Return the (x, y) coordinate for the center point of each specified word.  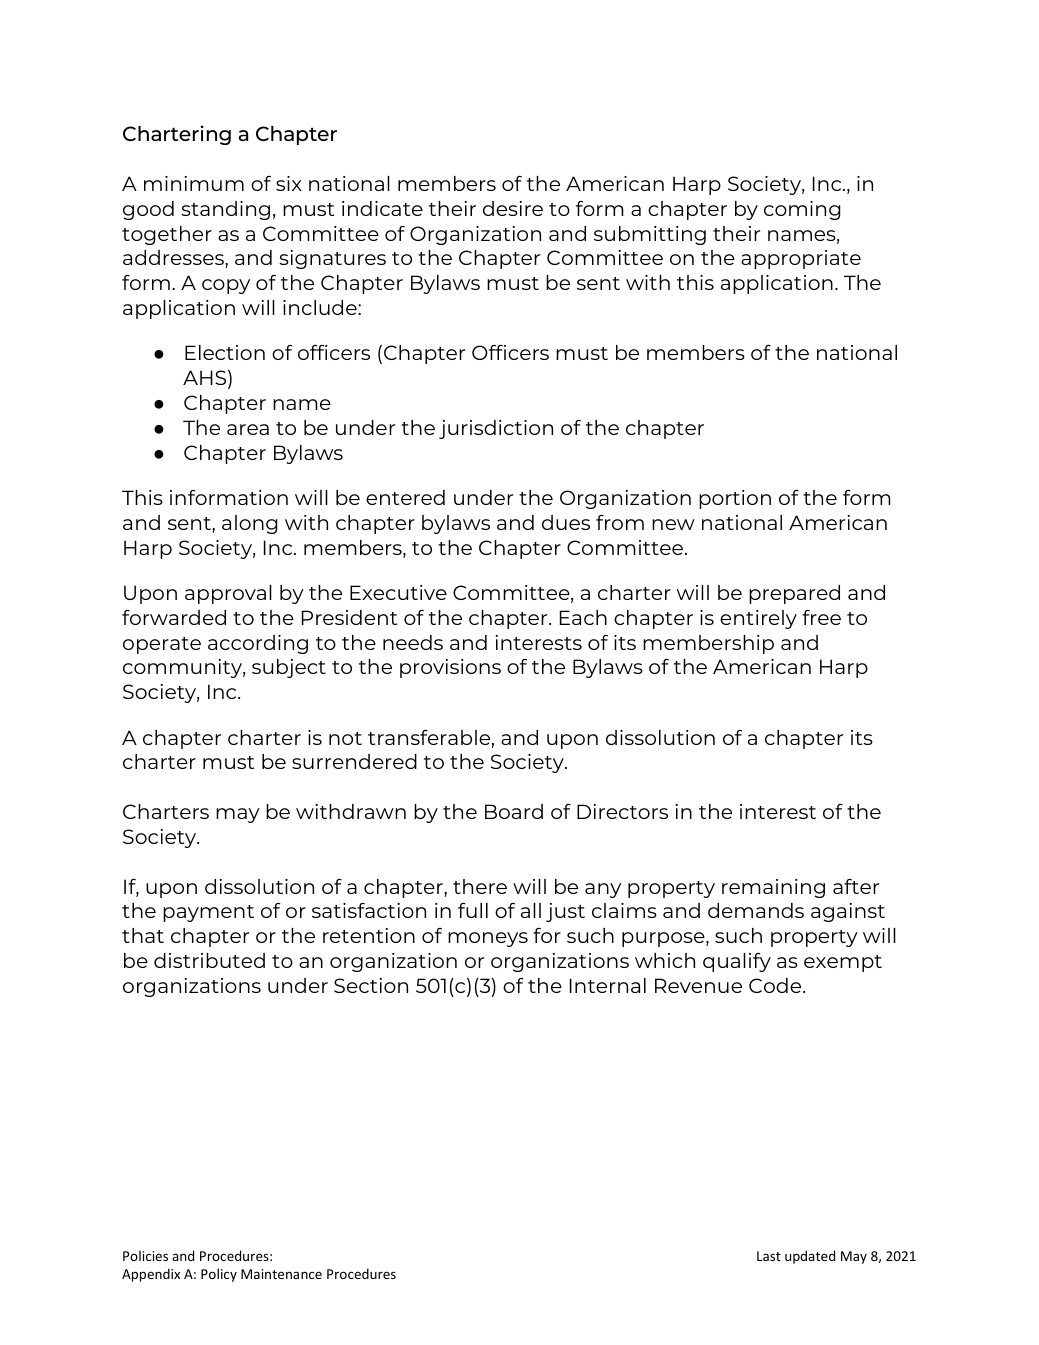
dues (566, 522)
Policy (219, 1275)
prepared (794, 594)
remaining (773, 888)
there (480, 886)
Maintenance (281, 1274)
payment (208, 913)
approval (228, 594)
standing (225, 210)
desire (513, 208)
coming (802, 210)
